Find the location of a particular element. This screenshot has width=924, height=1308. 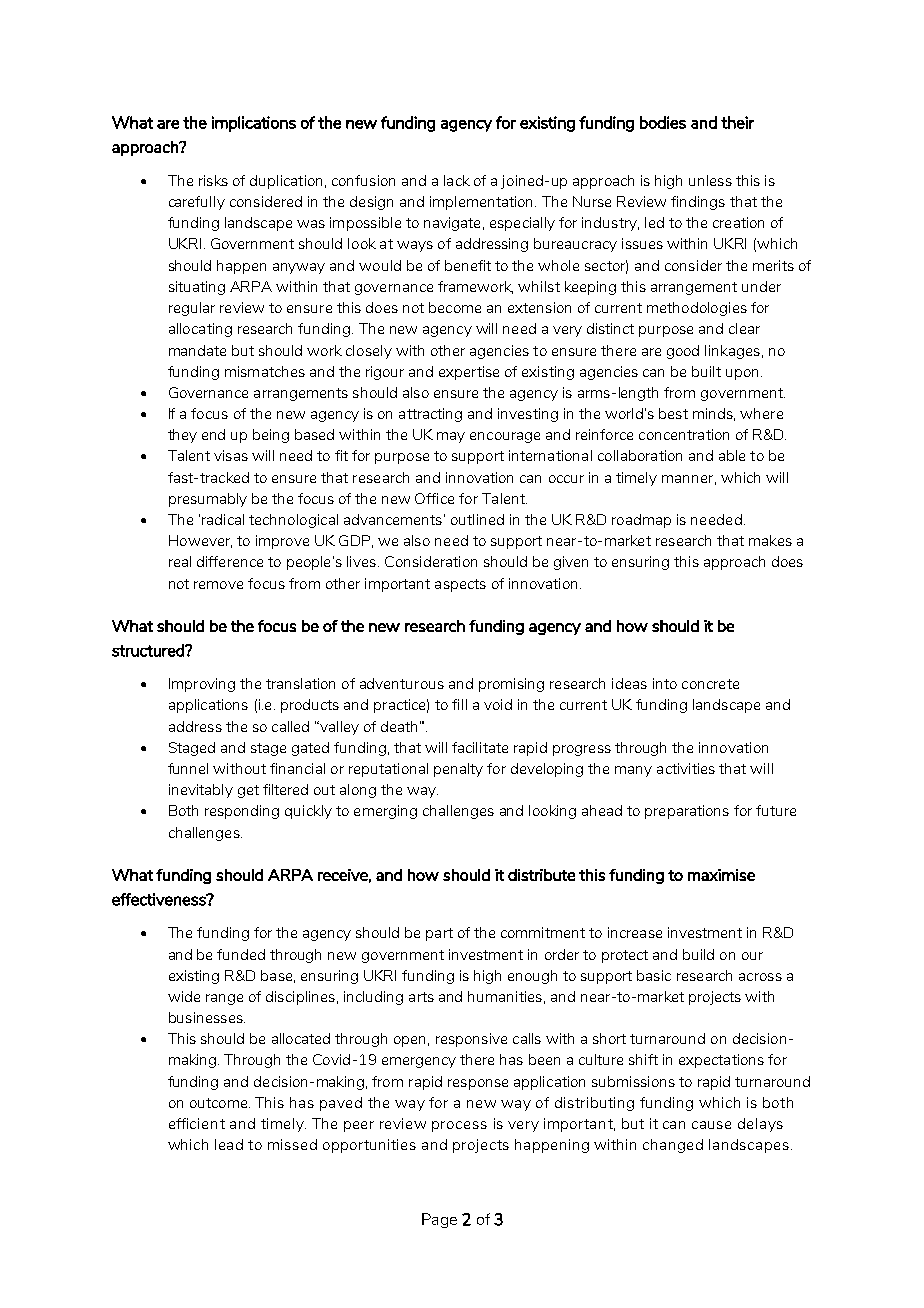

best is located at coordinates (673, 413).
